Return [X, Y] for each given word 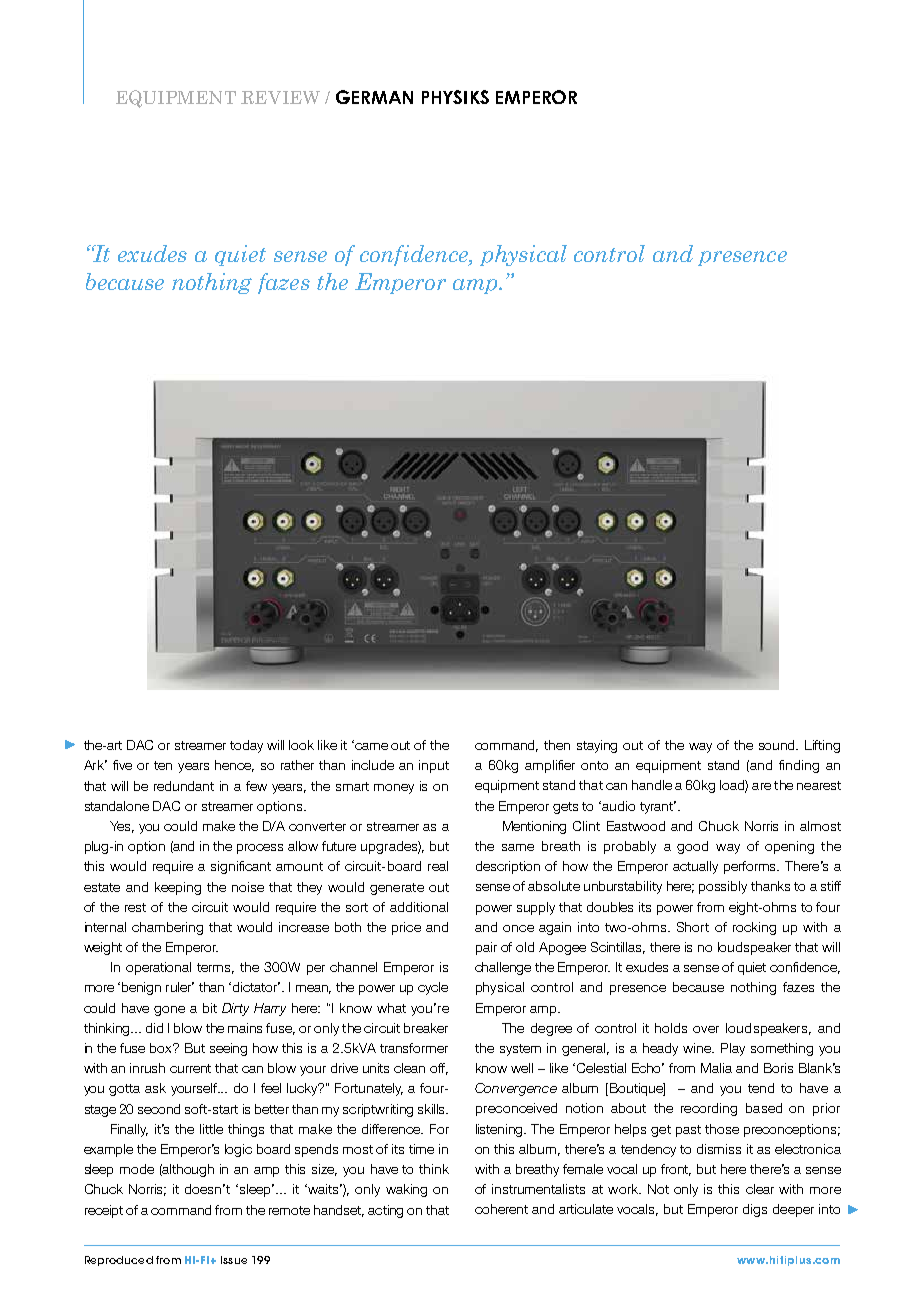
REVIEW [280, 97]
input [434, 766]
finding [799, 766]
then [557, 745]
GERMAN [374, 97]
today [246, 746]
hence [234, 766]
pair [486, 948]
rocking [754, 928]
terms [215, 968]
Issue [234, 1260]
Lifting [822, 746]
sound [778, 745]
